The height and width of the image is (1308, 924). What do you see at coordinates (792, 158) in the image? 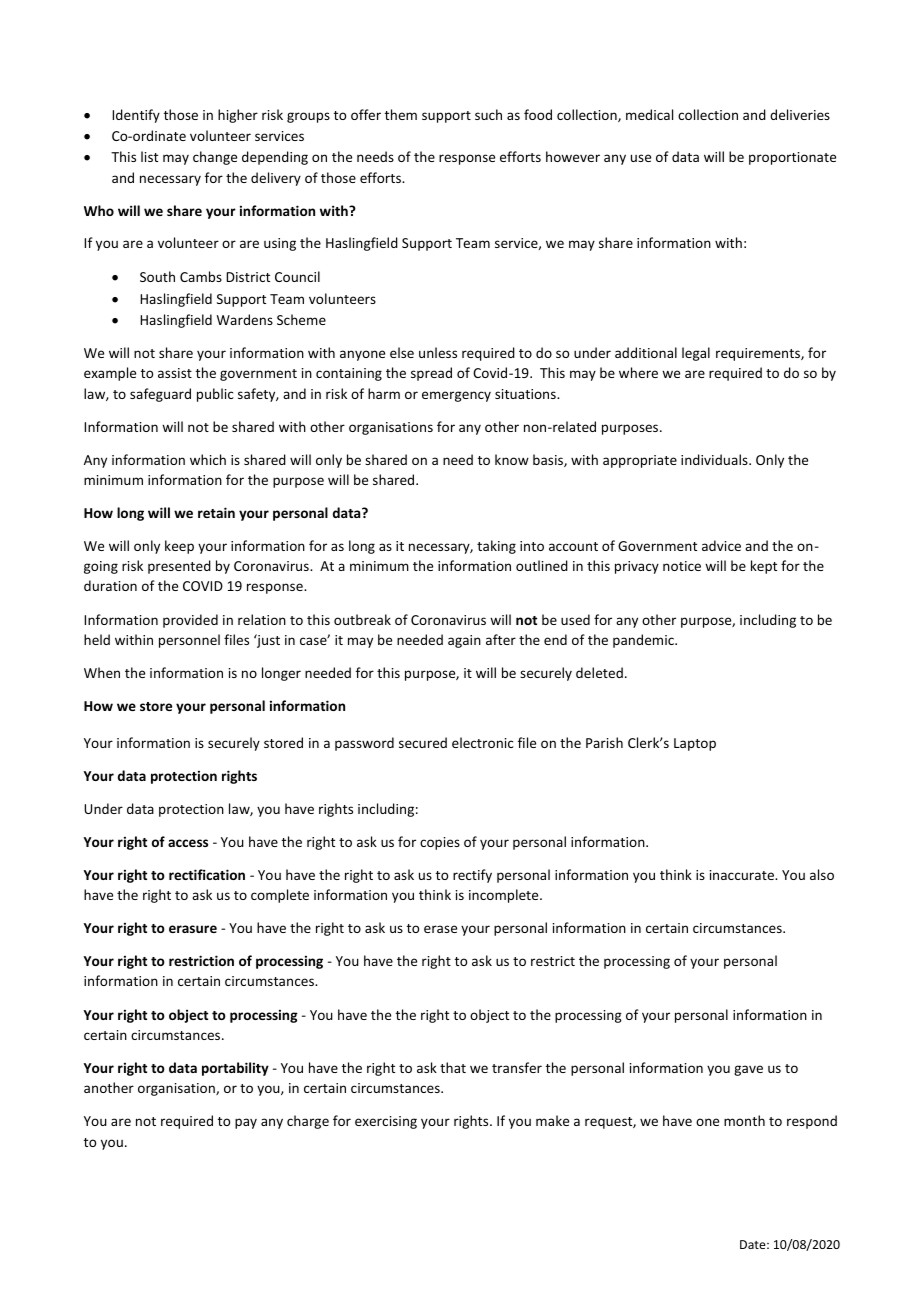
I see `proportionate` at bounding box center [792, 158].
